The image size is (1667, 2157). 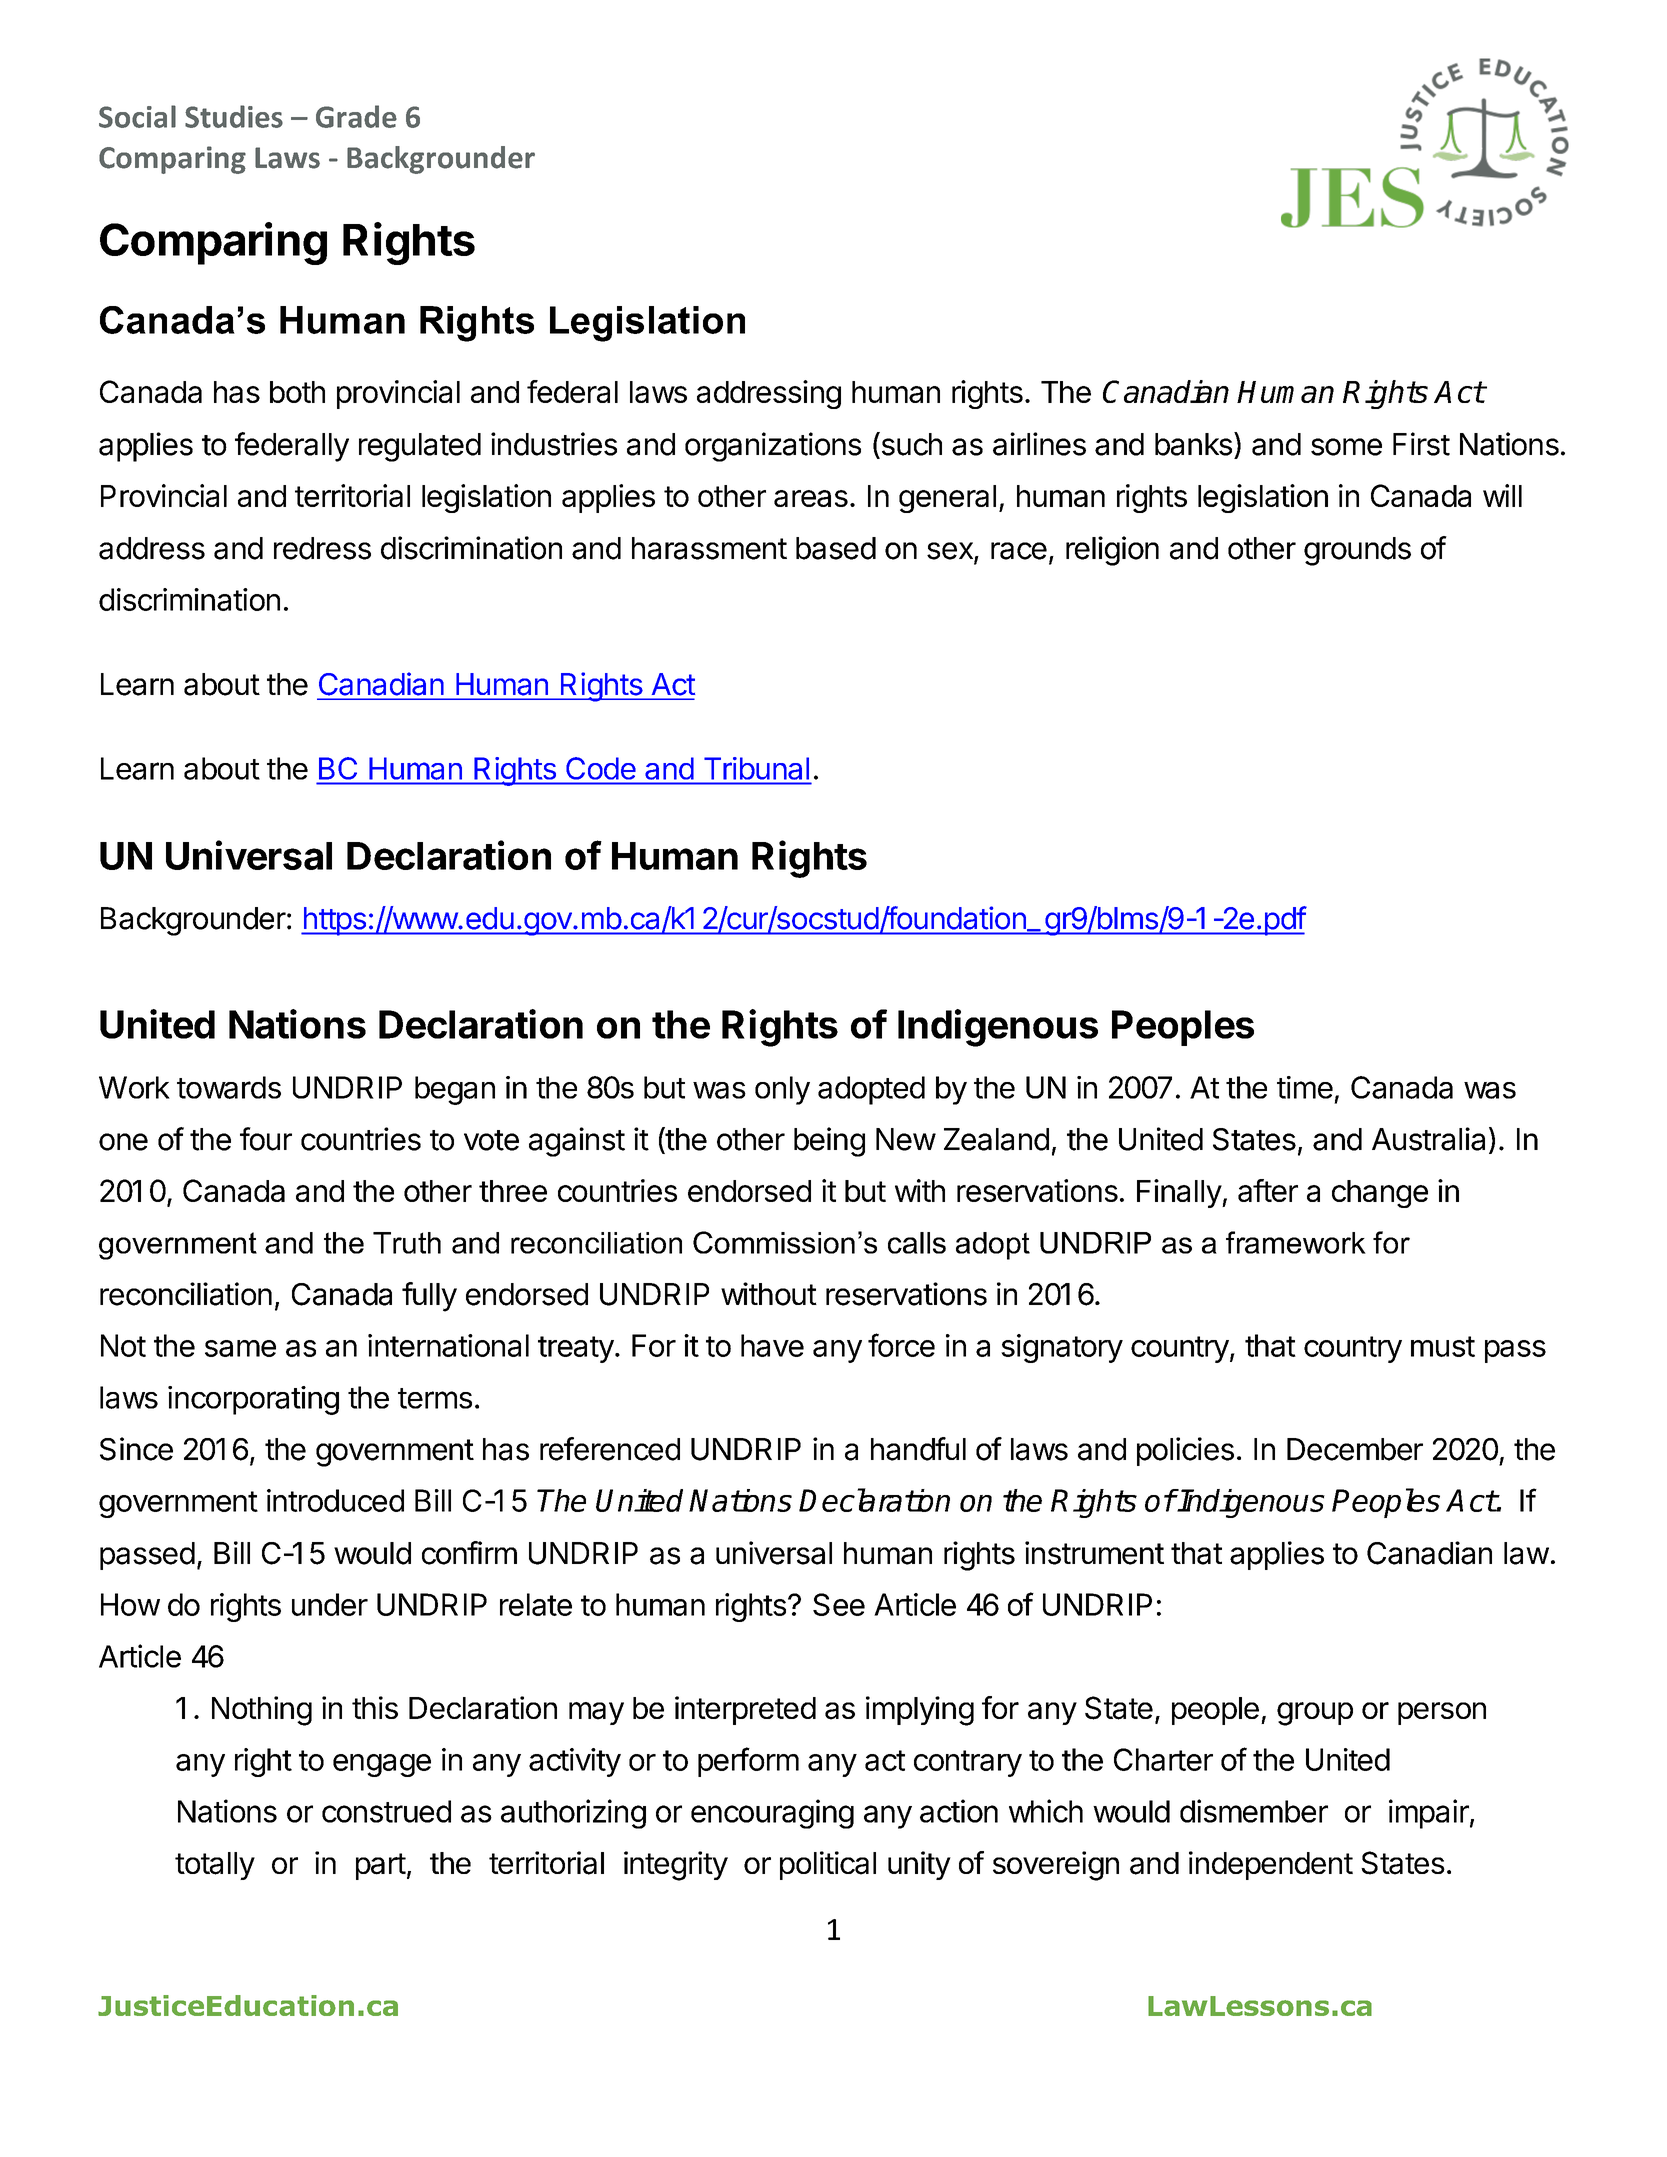 I want to click on four, so click(x=266, y=1139).
